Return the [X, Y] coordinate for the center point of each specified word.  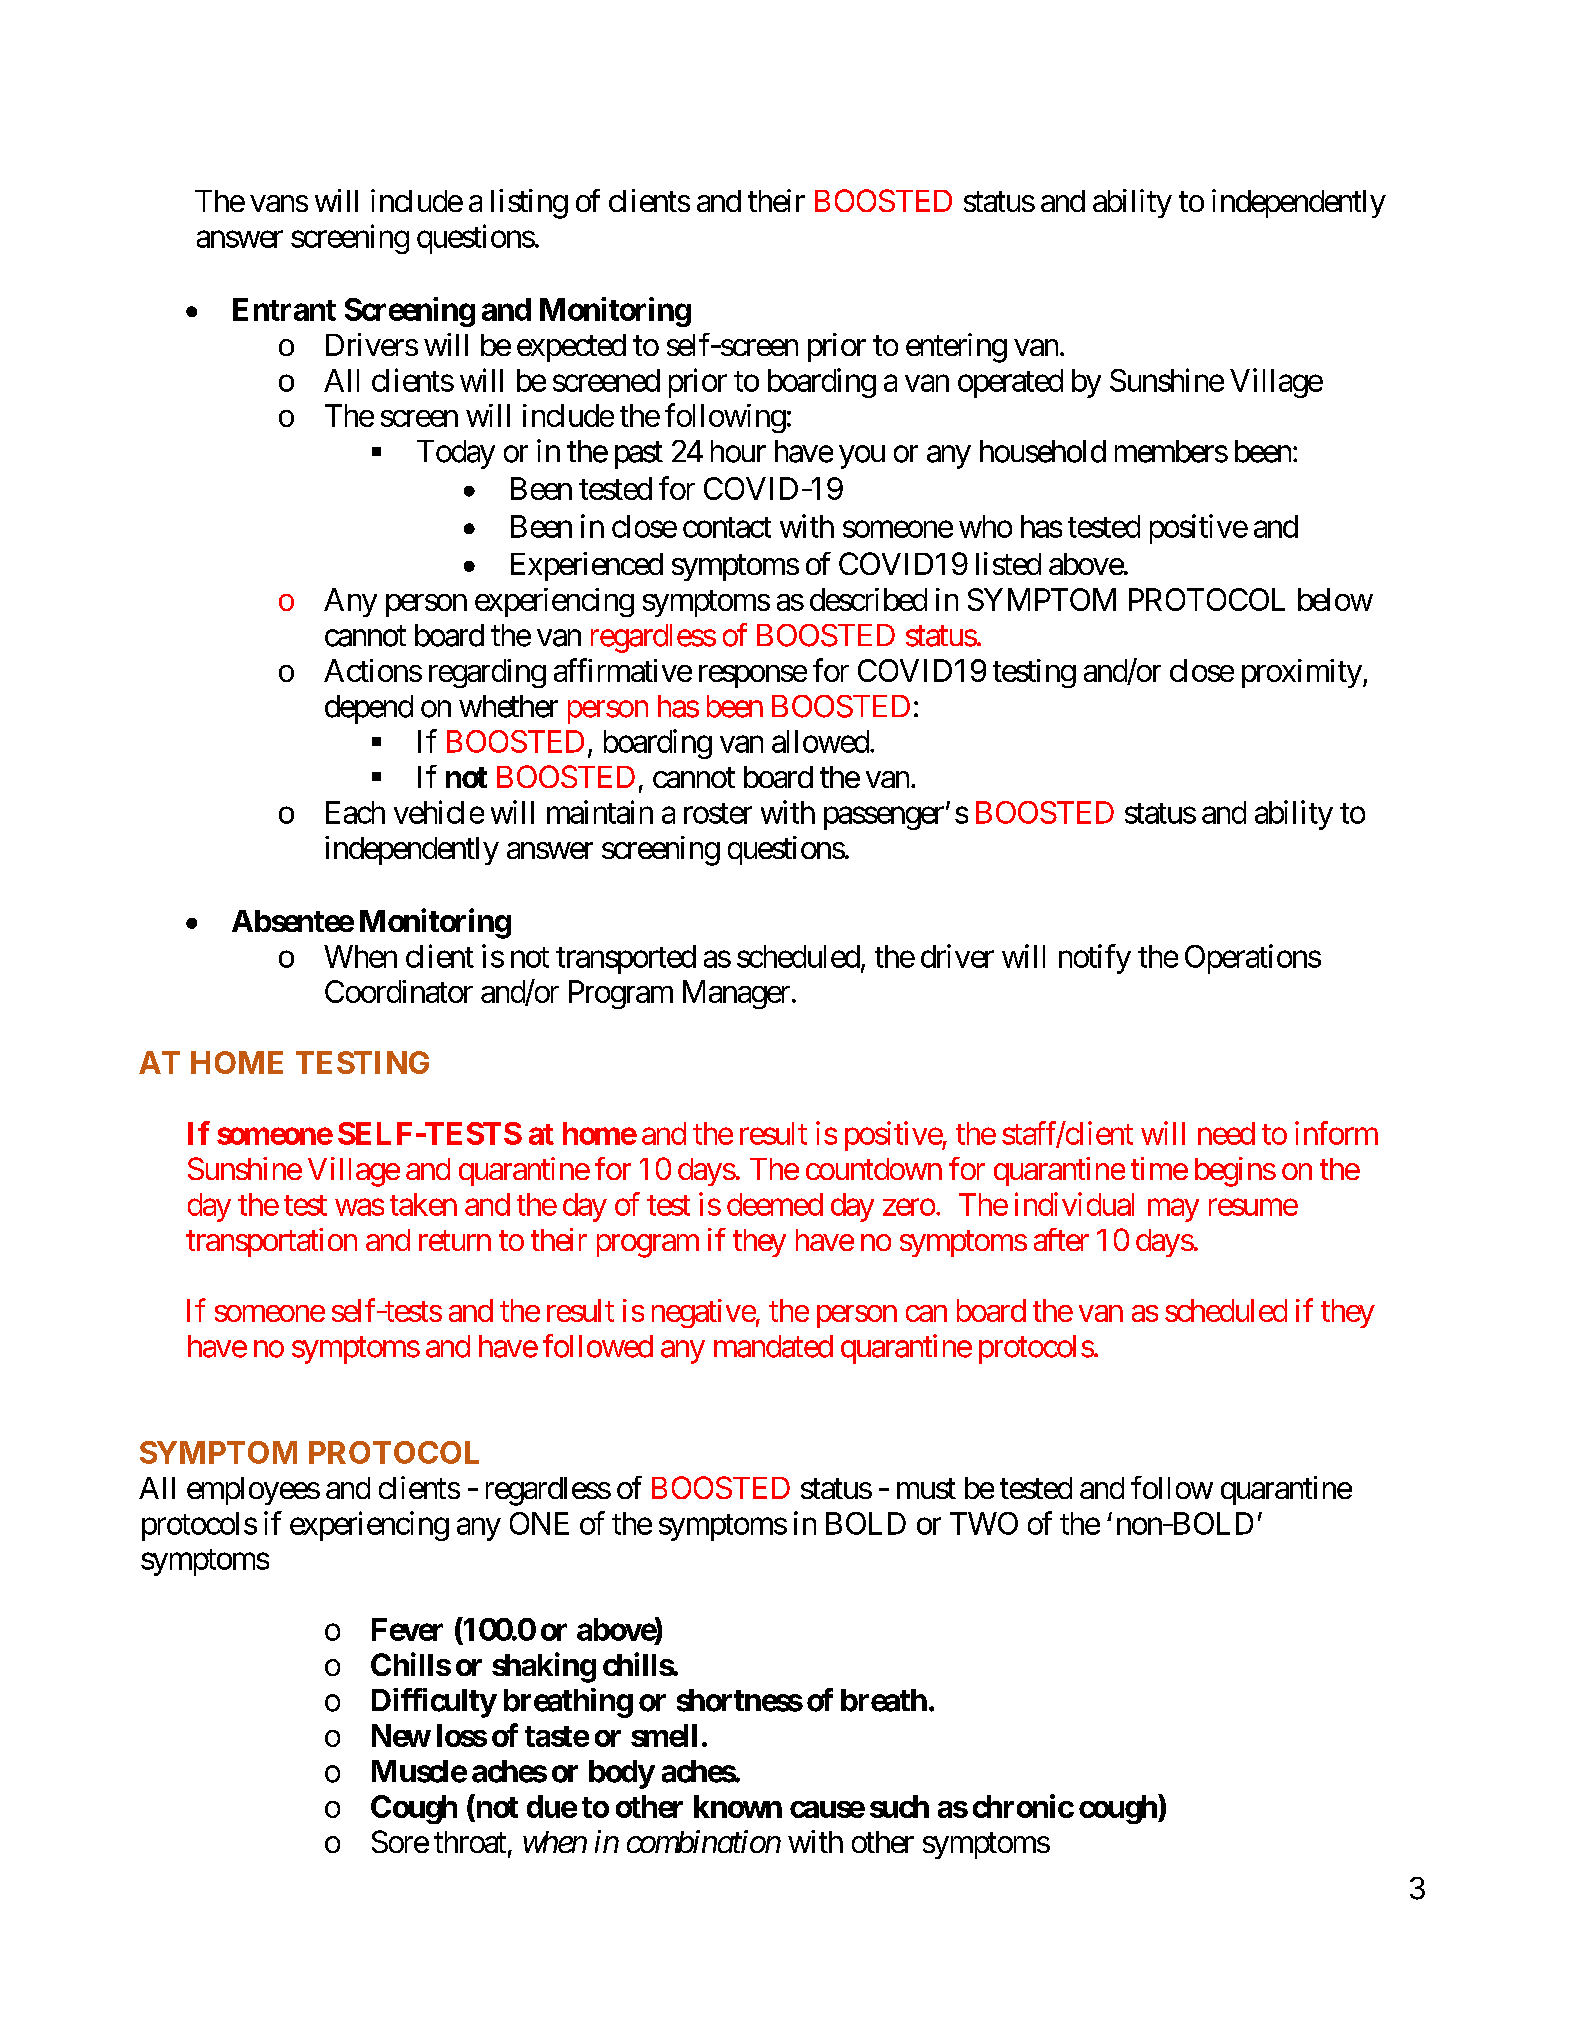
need [1226, 1133]
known [738, 1806]
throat [470, 1842]
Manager [736, 994]
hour [738, 451]
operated [1010, 383]
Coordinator [399, 991]
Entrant [284, 309]
